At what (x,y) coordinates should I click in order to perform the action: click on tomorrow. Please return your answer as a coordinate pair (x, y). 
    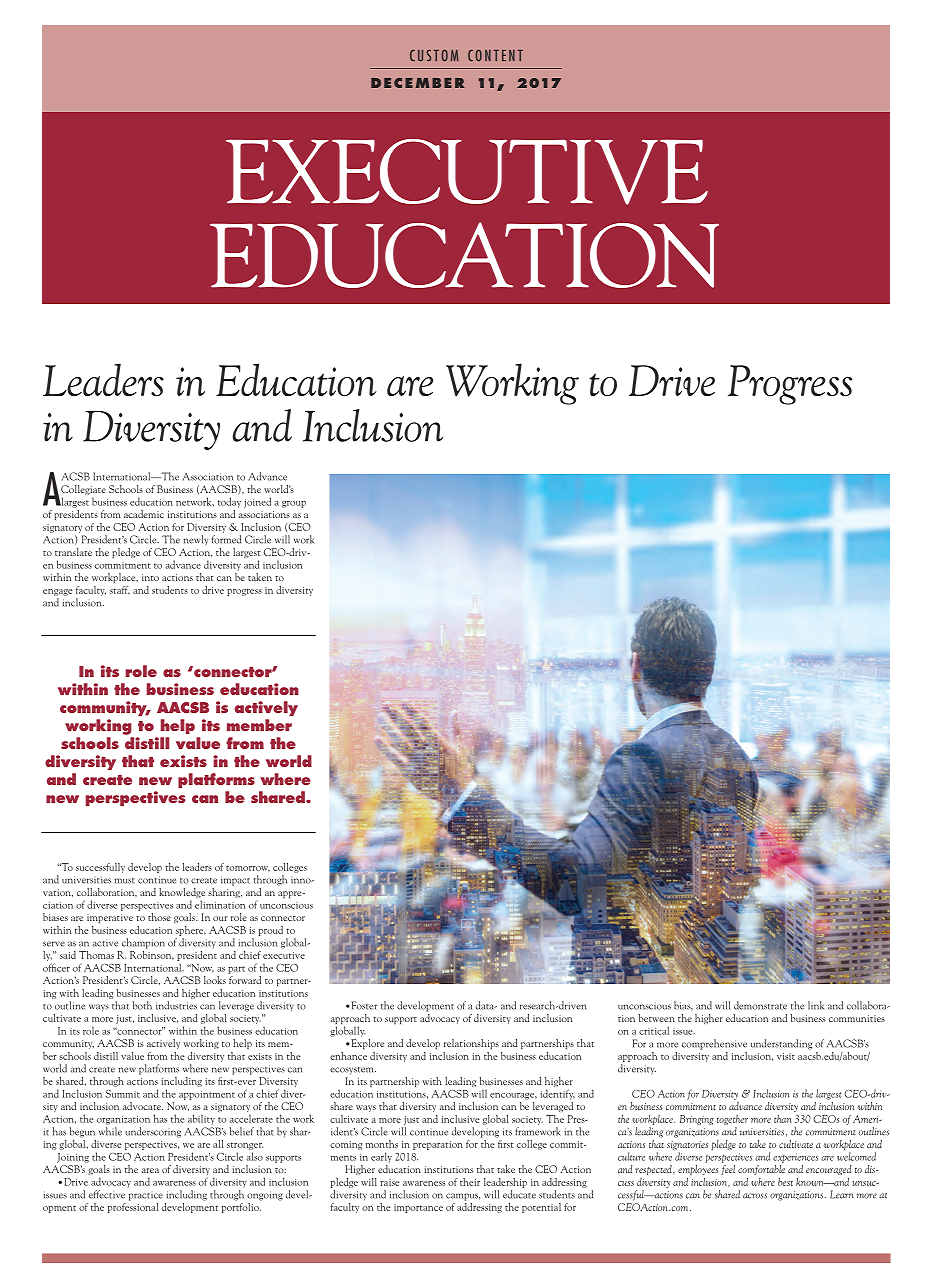
    Looking at the image, I should click on (248, 868).
